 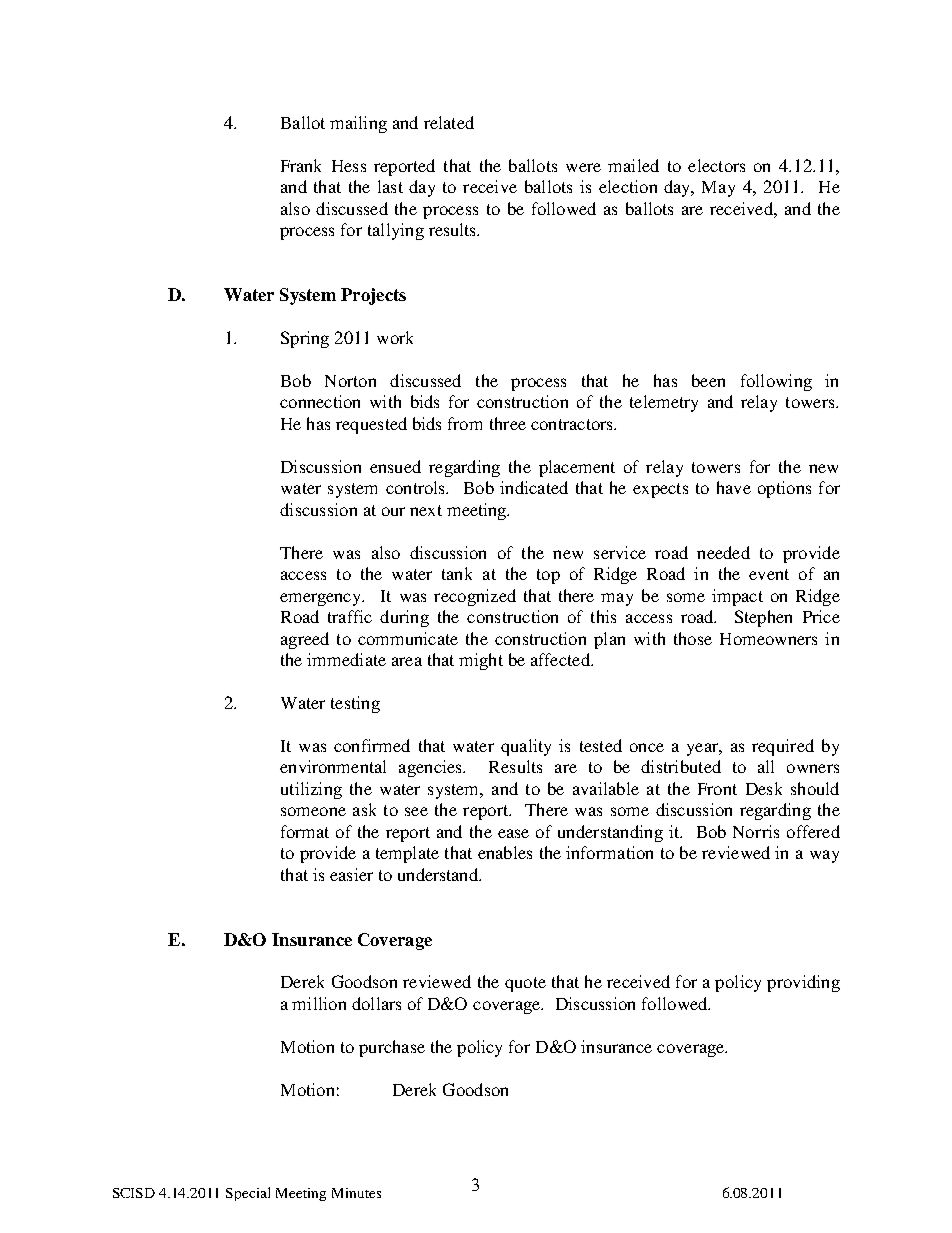 What do you see at coordinates (803, 983) in the screenshot?
I see `providing` at bounding box center [803, 983].
